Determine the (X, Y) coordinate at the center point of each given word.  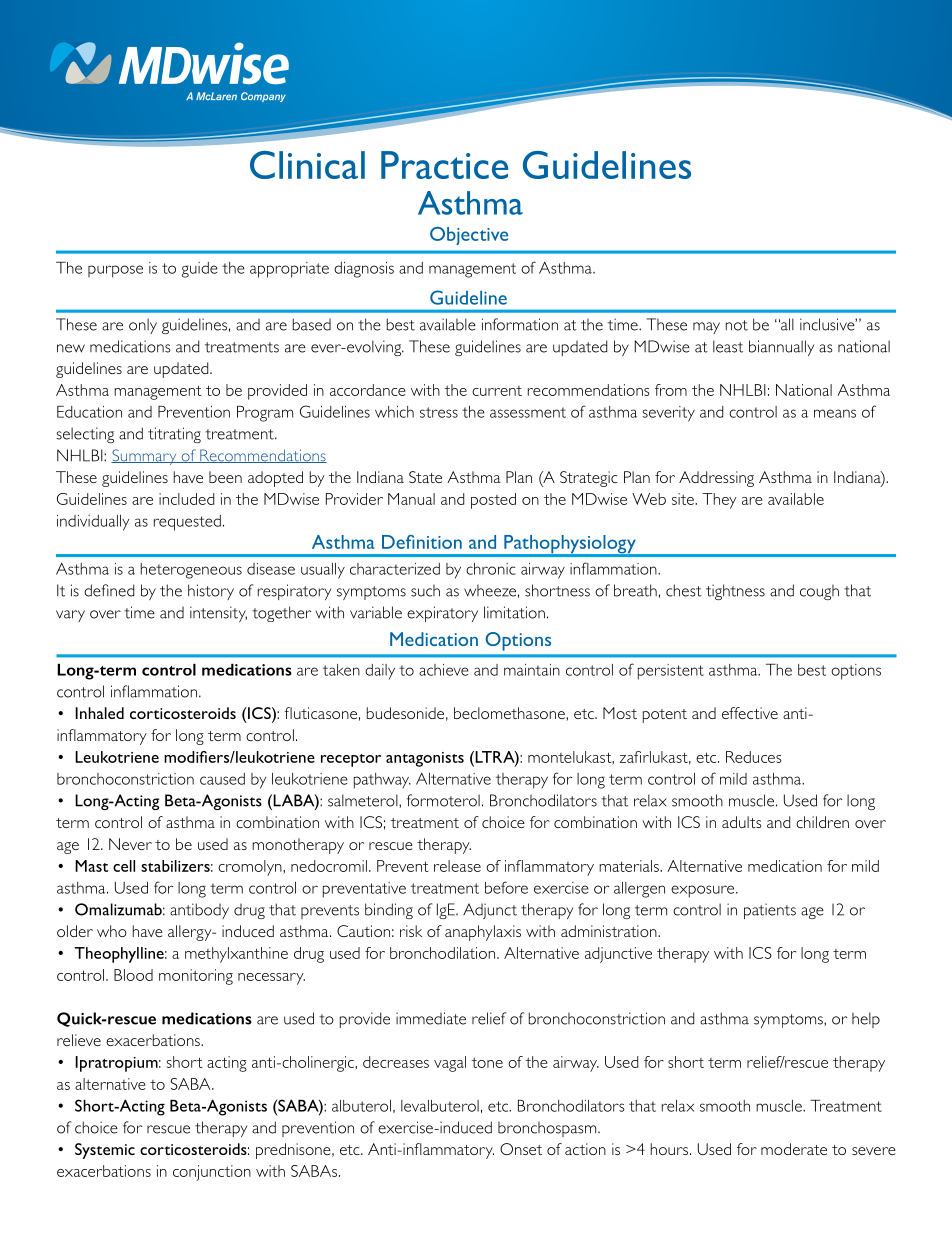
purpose (115, 271)
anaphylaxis (483, 933)
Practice (444, 165)
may (706, 328)
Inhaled (99, 713)
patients (770, 911)
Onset (521, 1149)
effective (750, 713)
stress (439, 412)
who (112, 931)
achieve (444, 670)
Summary (145, 457)
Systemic (105, 1151)
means (835, 413)
